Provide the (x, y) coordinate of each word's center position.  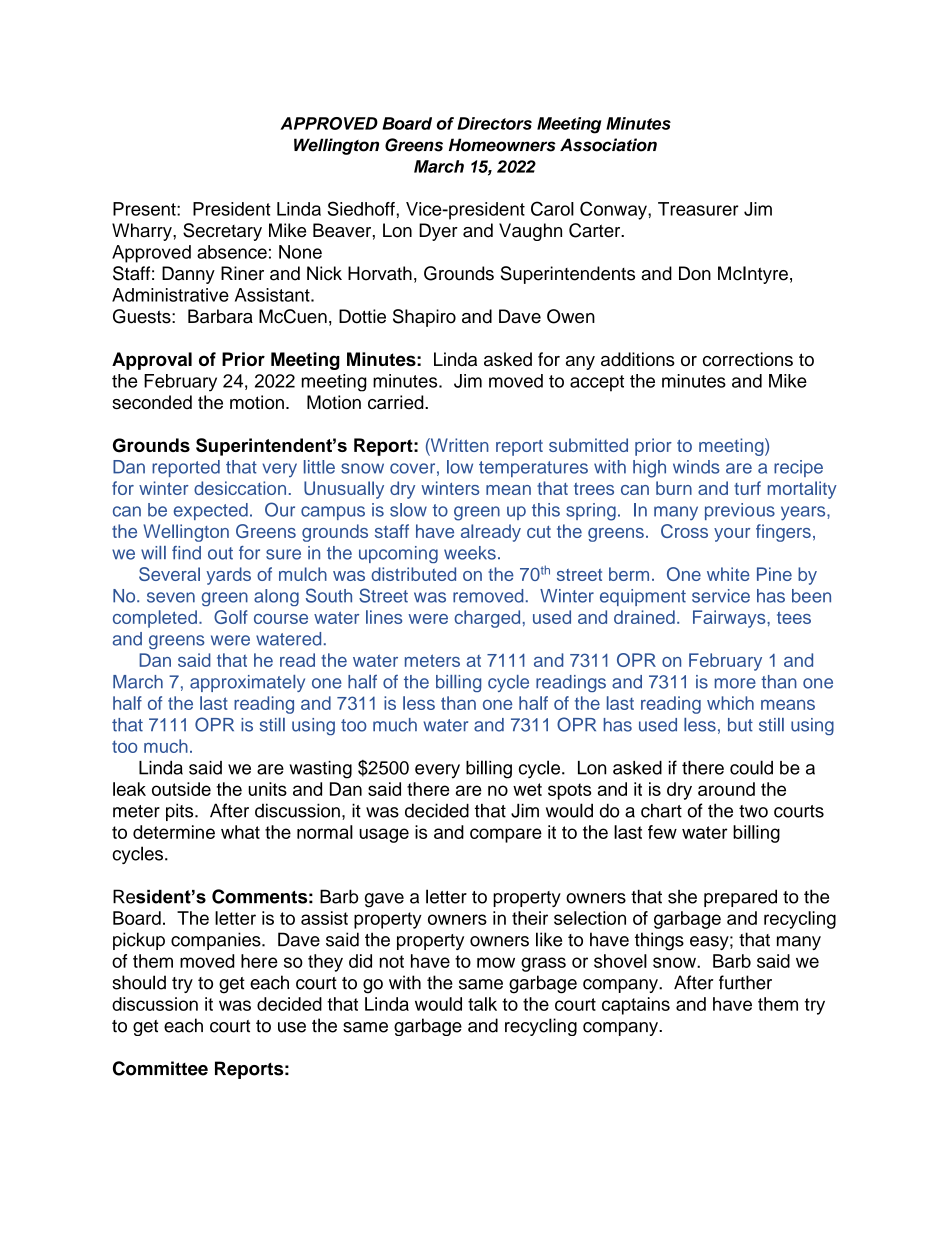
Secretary (222, 232)
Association (608, 145)
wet (527, 789)
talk (482, 1004)
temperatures (533, 469)
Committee (160, 1068)
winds (696, 467)
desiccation (240, 488)
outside (181, 789)
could (751, 767)
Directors (494, 123)
